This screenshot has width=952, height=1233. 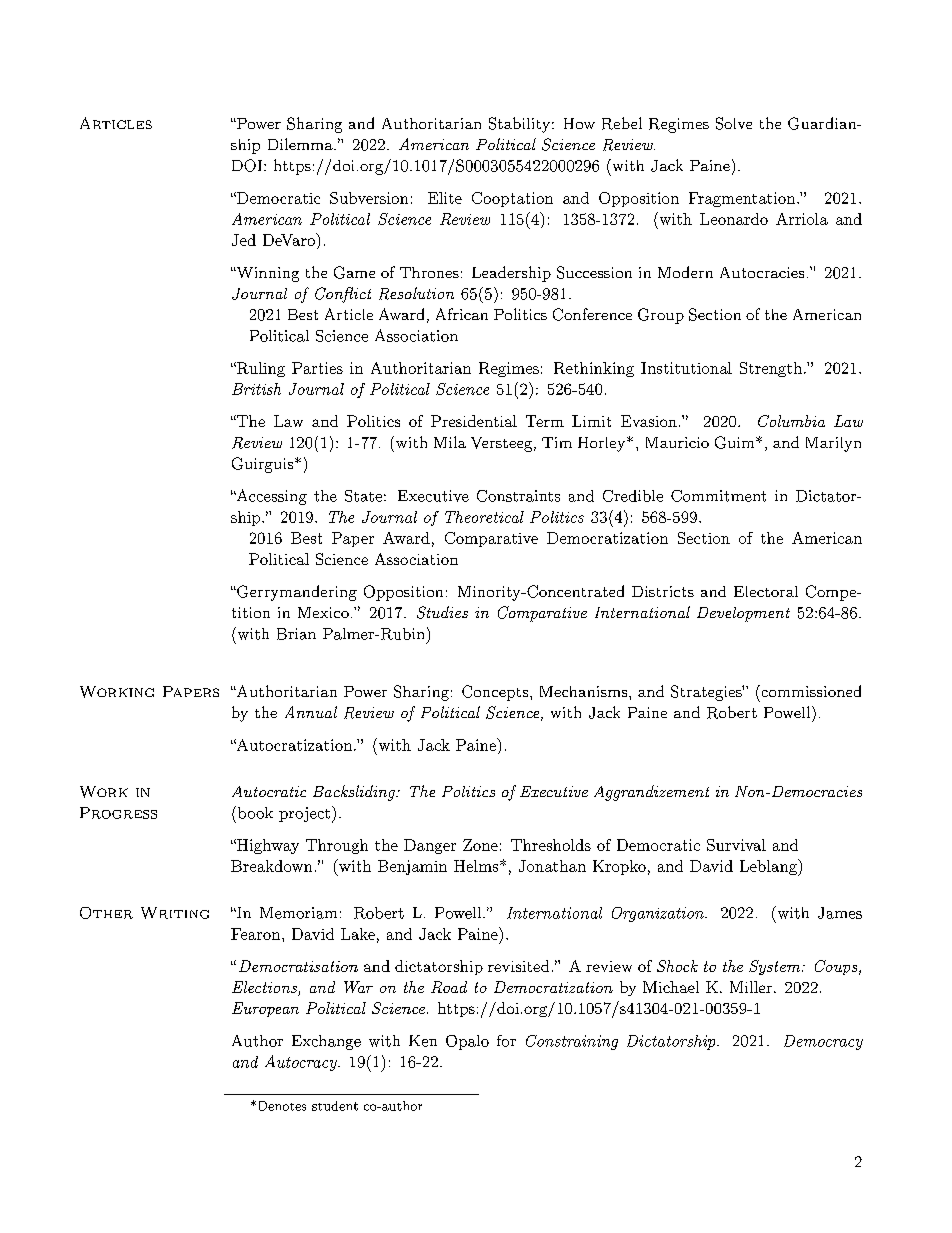 I want to click on Development, so click(x=743, y=614).
